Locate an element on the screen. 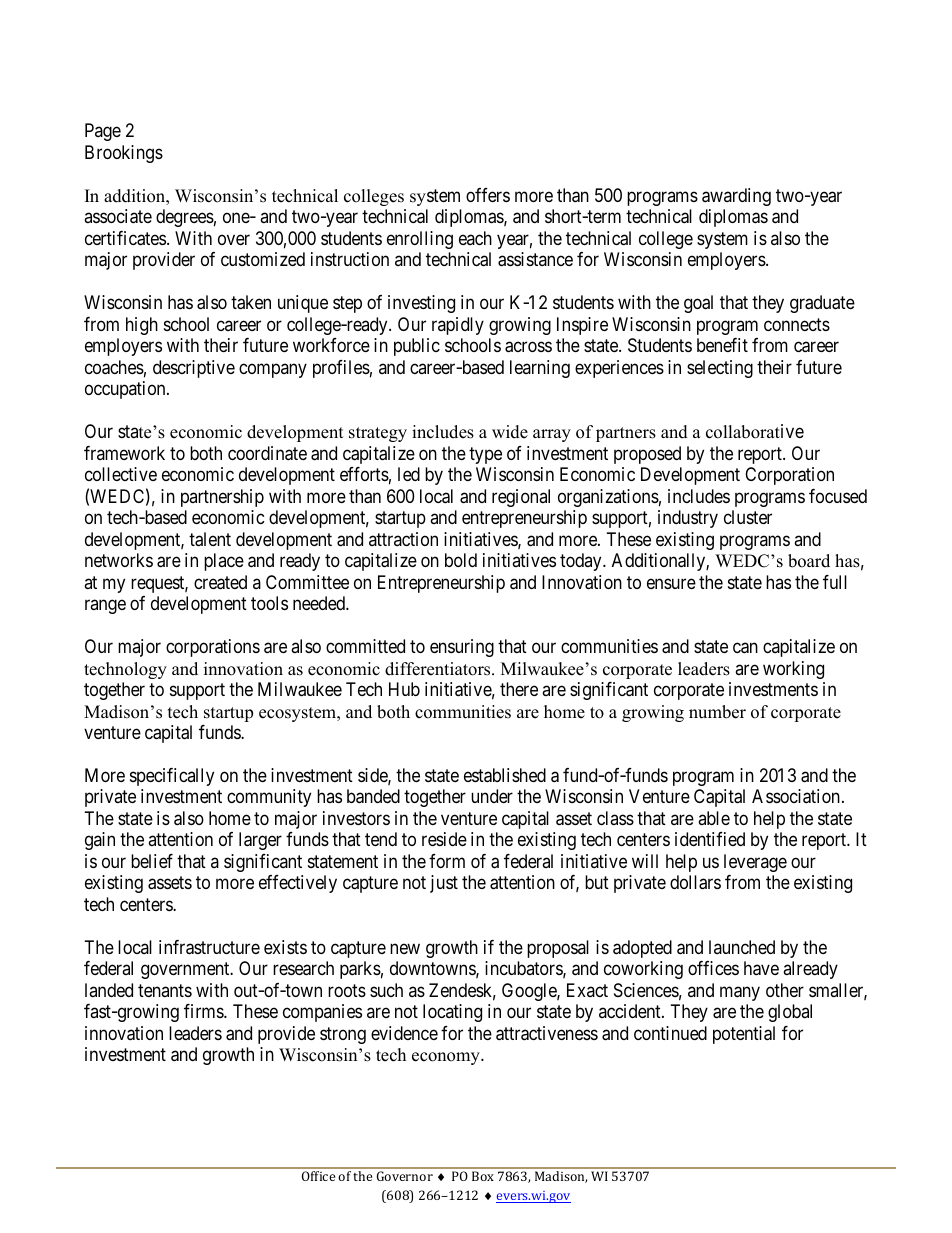  ensuring is located at coordinates (462, 648).
